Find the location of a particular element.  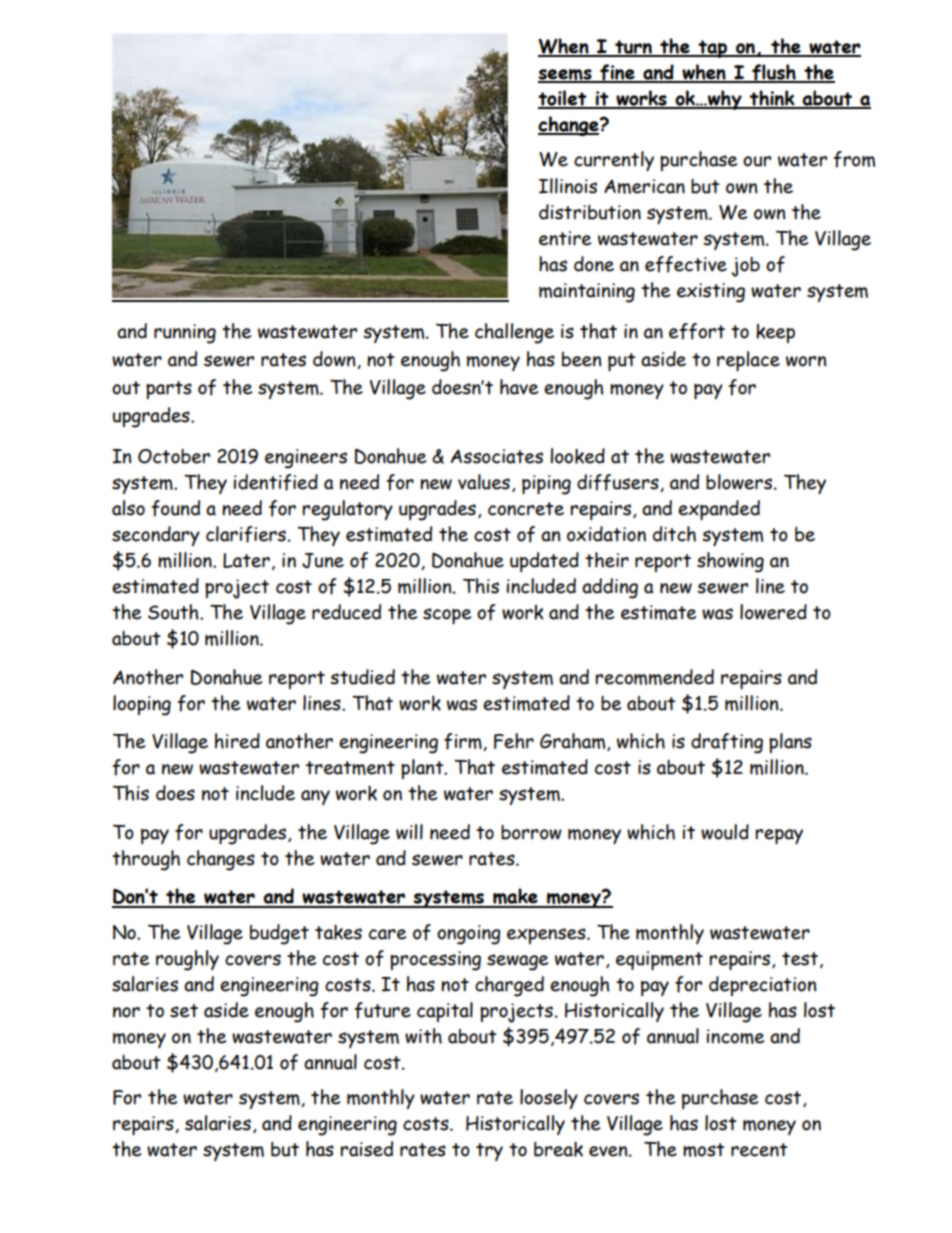

recent is located at coordinates (759, 1150).
